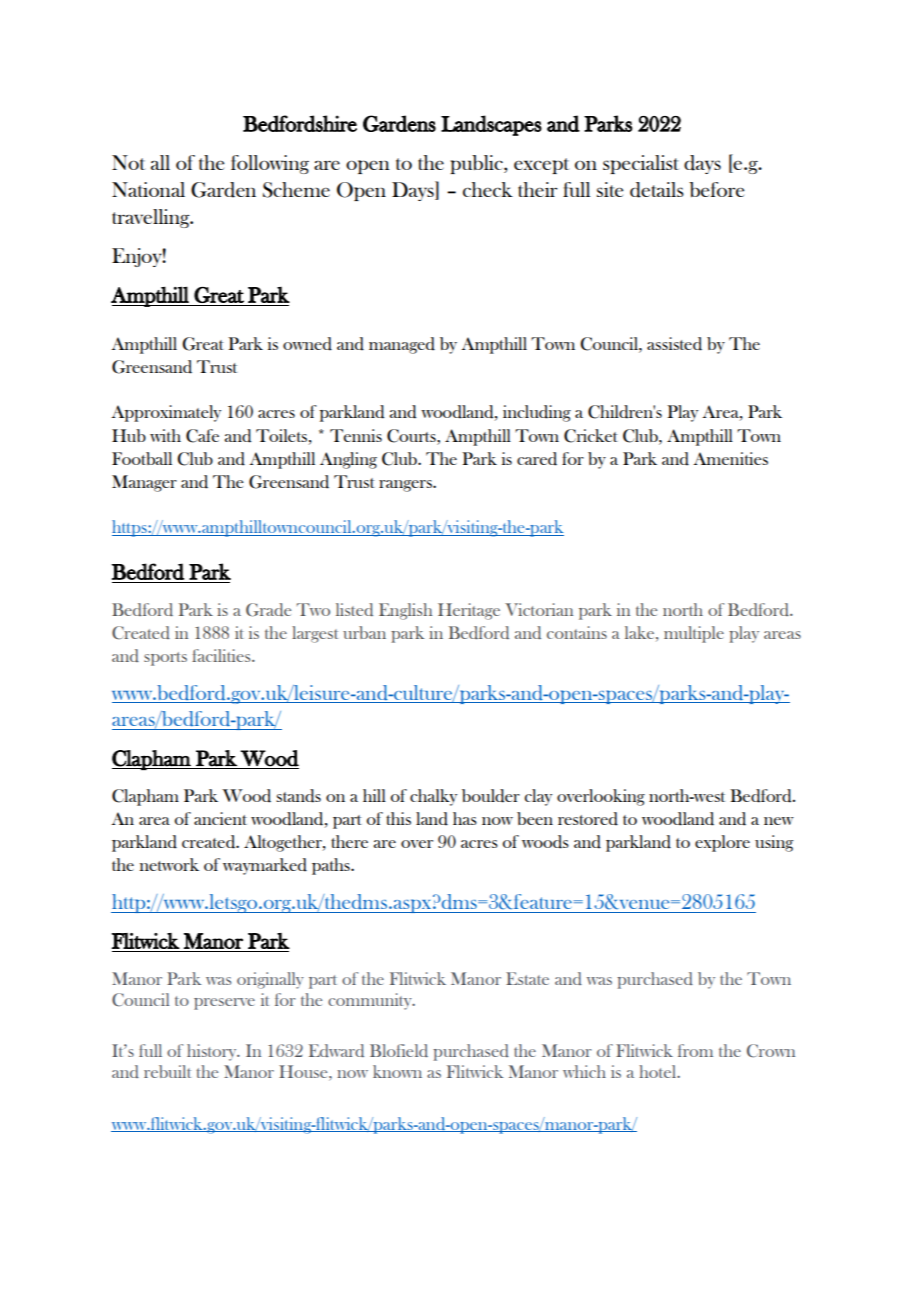 The width and height of the screenshot is (924, 1308). I want to click on before, so click(716, 189).
